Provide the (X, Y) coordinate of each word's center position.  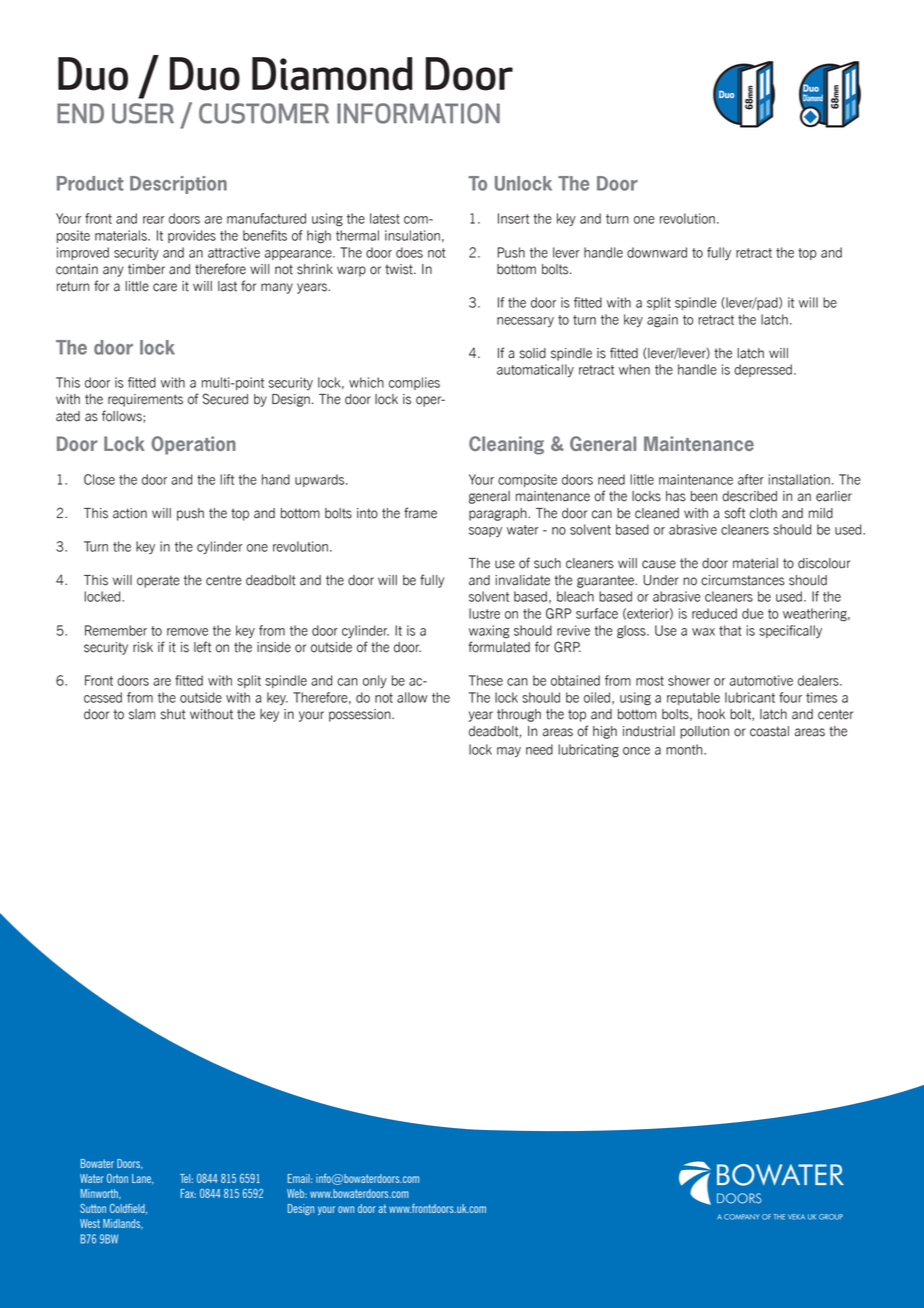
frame (420, 513)
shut (173, 714)
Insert (513, 218)
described (749, 496)
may (509, 752)
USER (143, 113)
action (130, 513)
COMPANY (742, 1217)
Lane (142, 1179)
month (685, 749)
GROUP (831, 1217)
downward (657, 252)
